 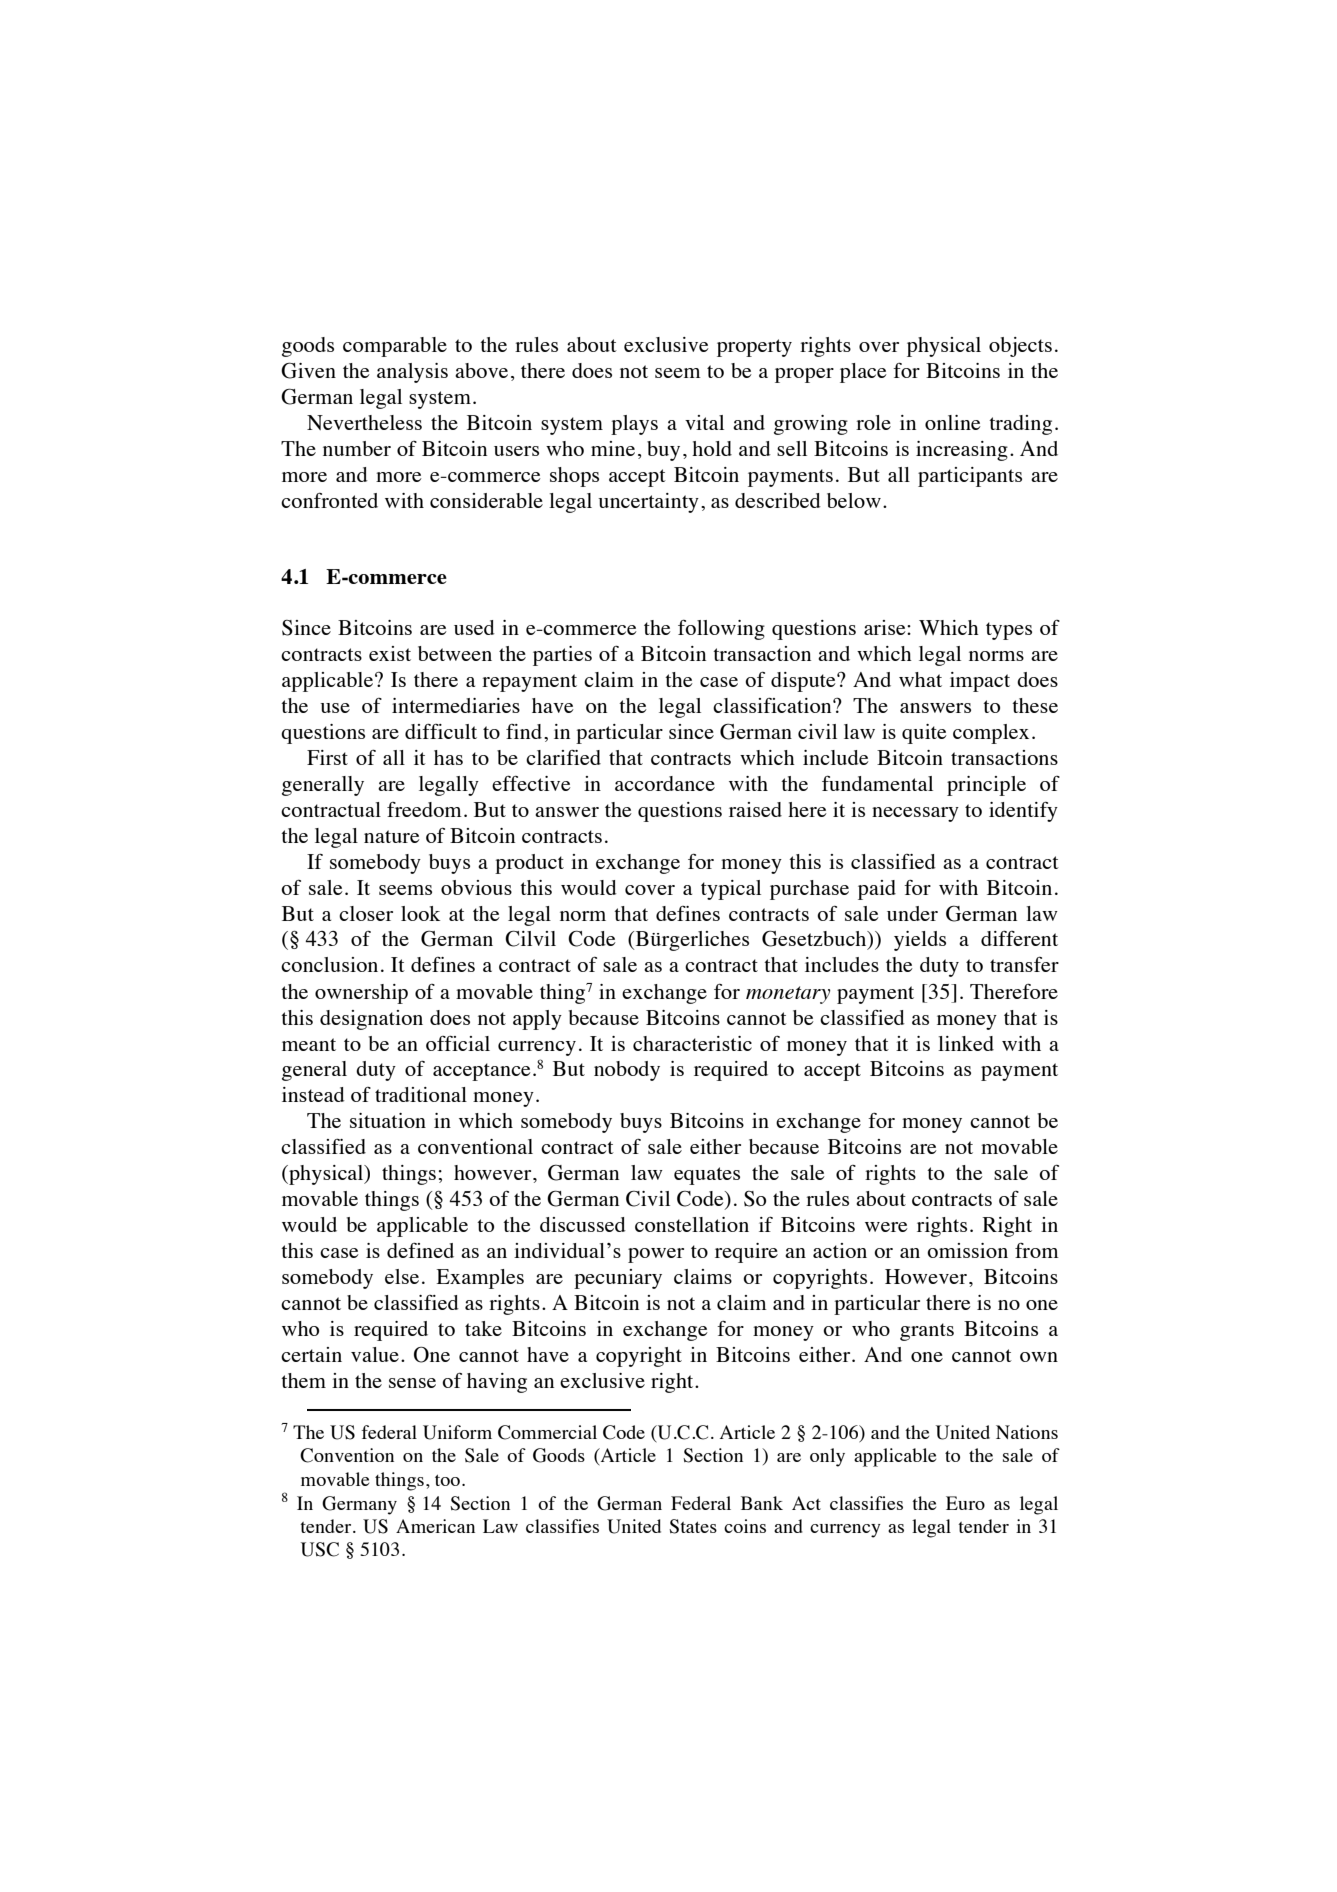 I want to click on vital, so click(x=704, y=422).
